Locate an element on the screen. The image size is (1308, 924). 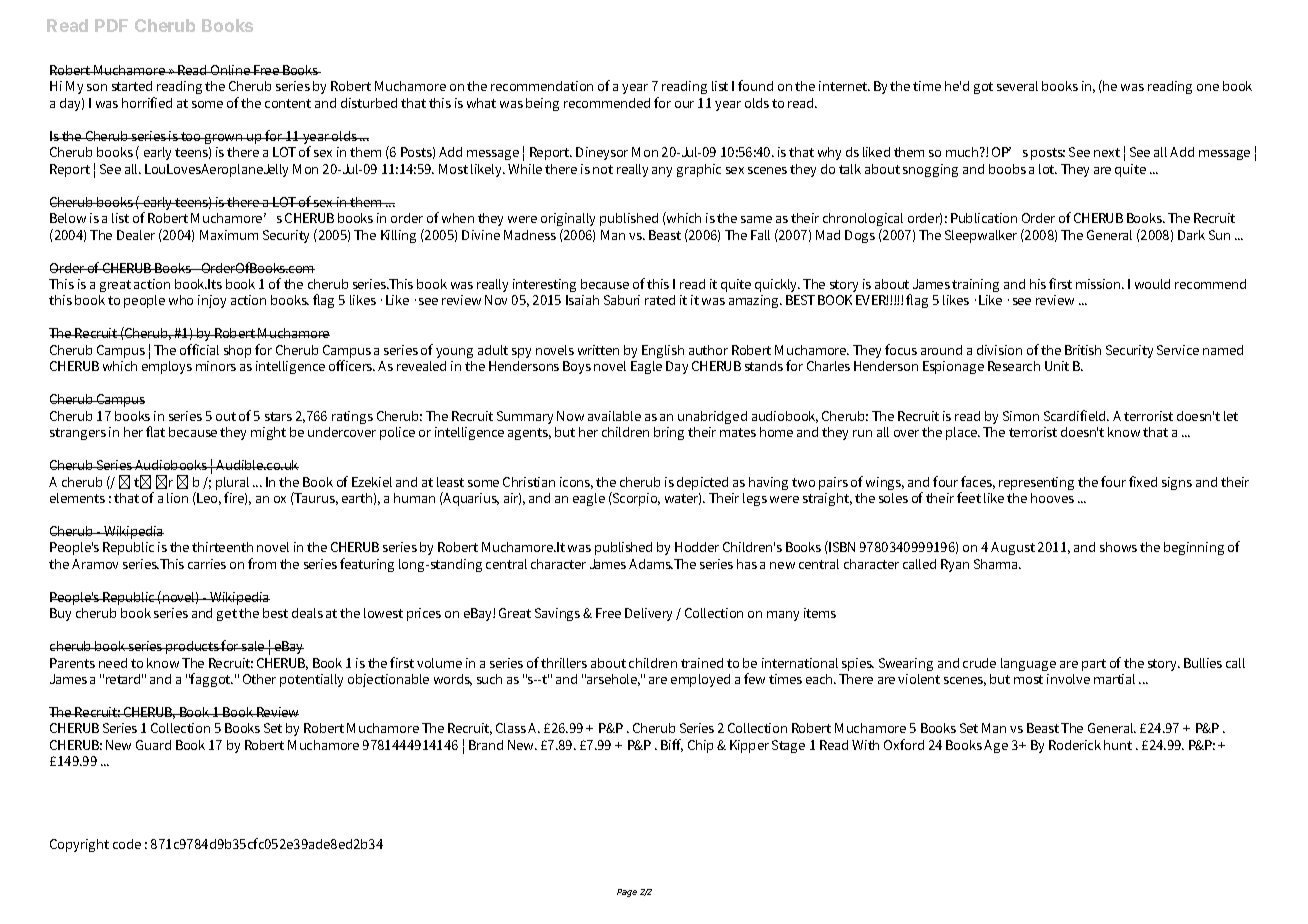
Roderick is located at coordinates (1075, 745).
